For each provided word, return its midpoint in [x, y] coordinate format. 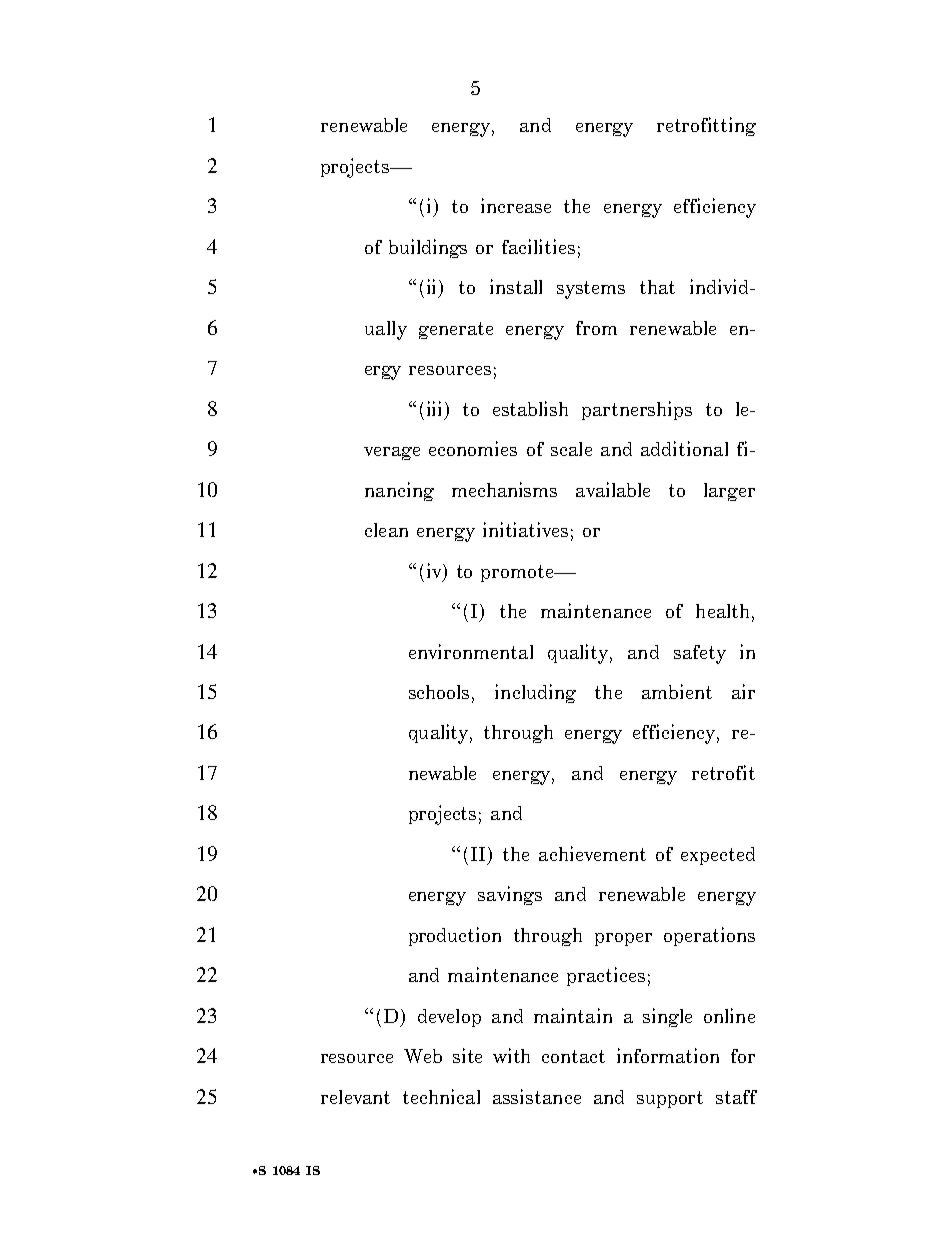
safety [700, 654]
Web [423, 1056]
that [657, 287]
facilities [538, 246]
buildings [428, 248]
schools [439, 692]
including [535, 693]
